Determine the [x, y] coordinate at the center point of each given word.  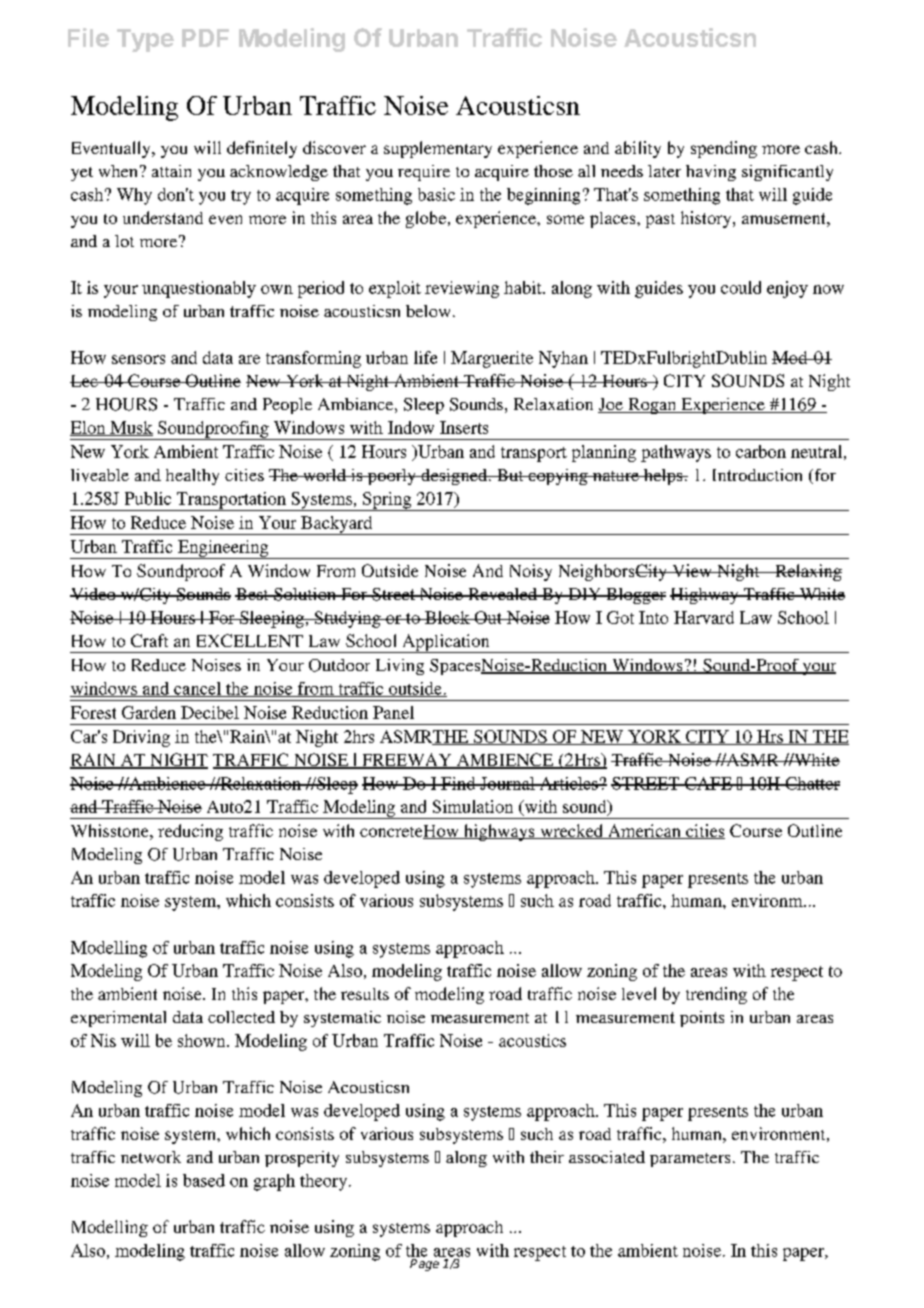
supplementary [438, 149]
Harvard [704, 617]
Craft [149, 640]
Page [424, 1265]
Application [446, 643]
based [204, 1180]
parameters [690, 1160]
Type [145, 40]
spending [724, 149]
